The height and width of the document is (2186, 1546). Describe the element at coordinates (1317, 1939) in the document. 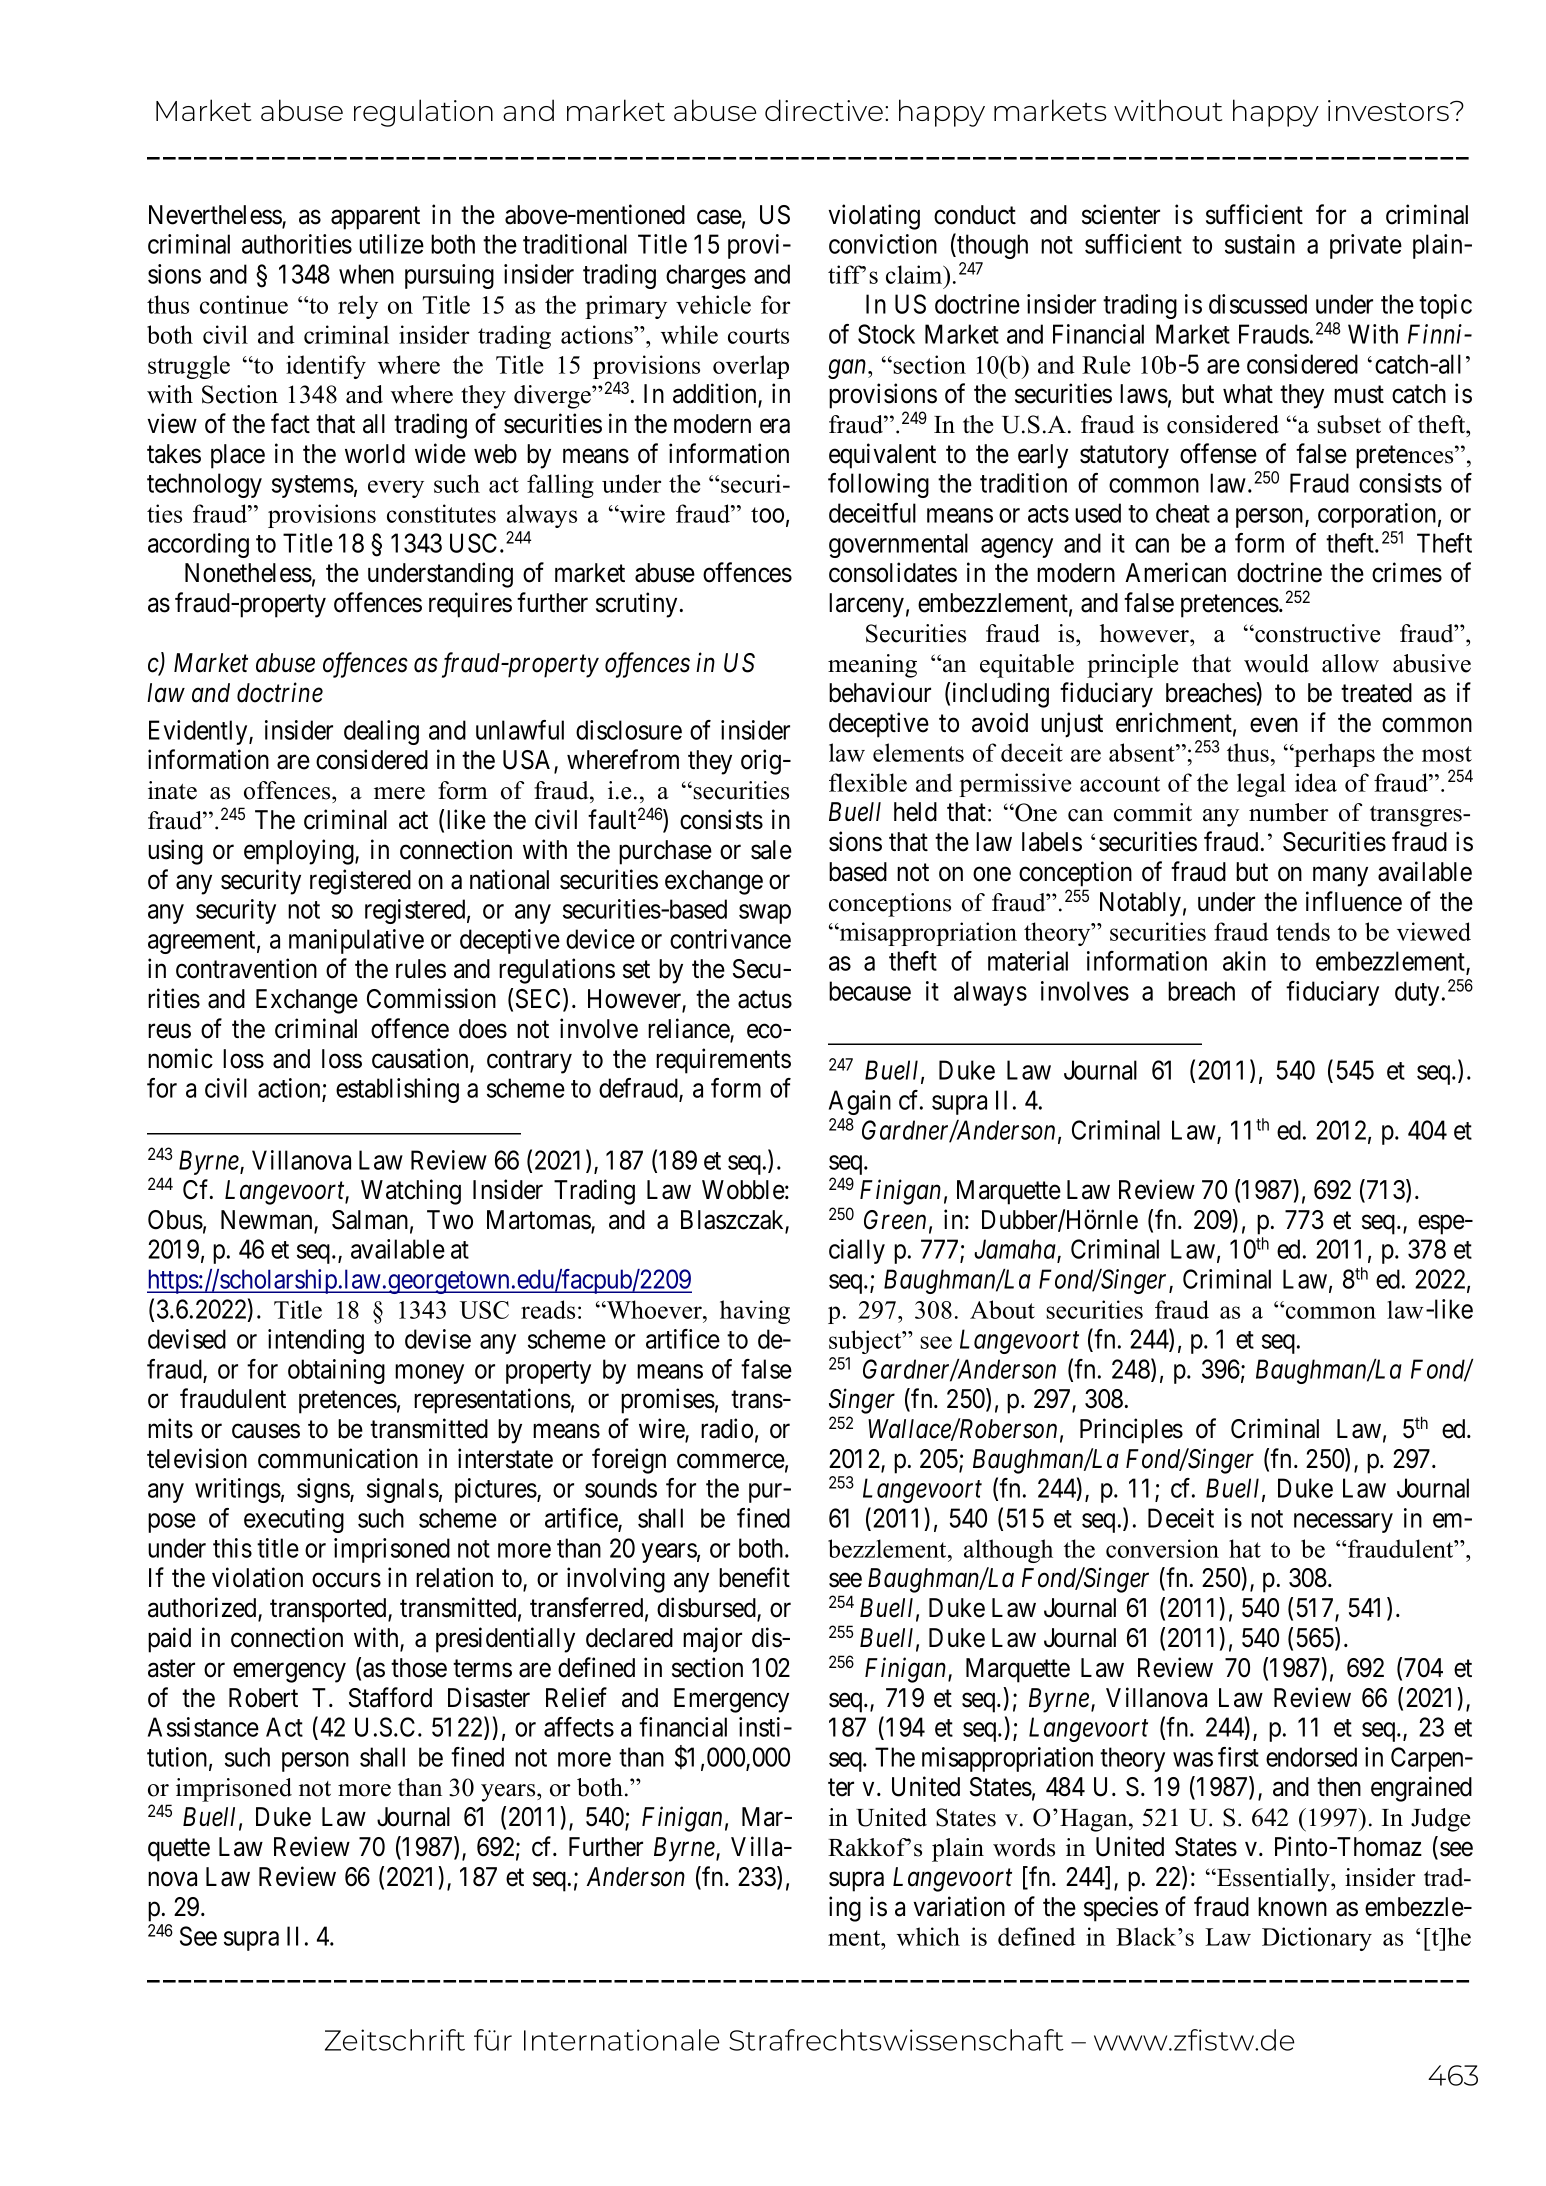

I see `Dictionary` at that location.
